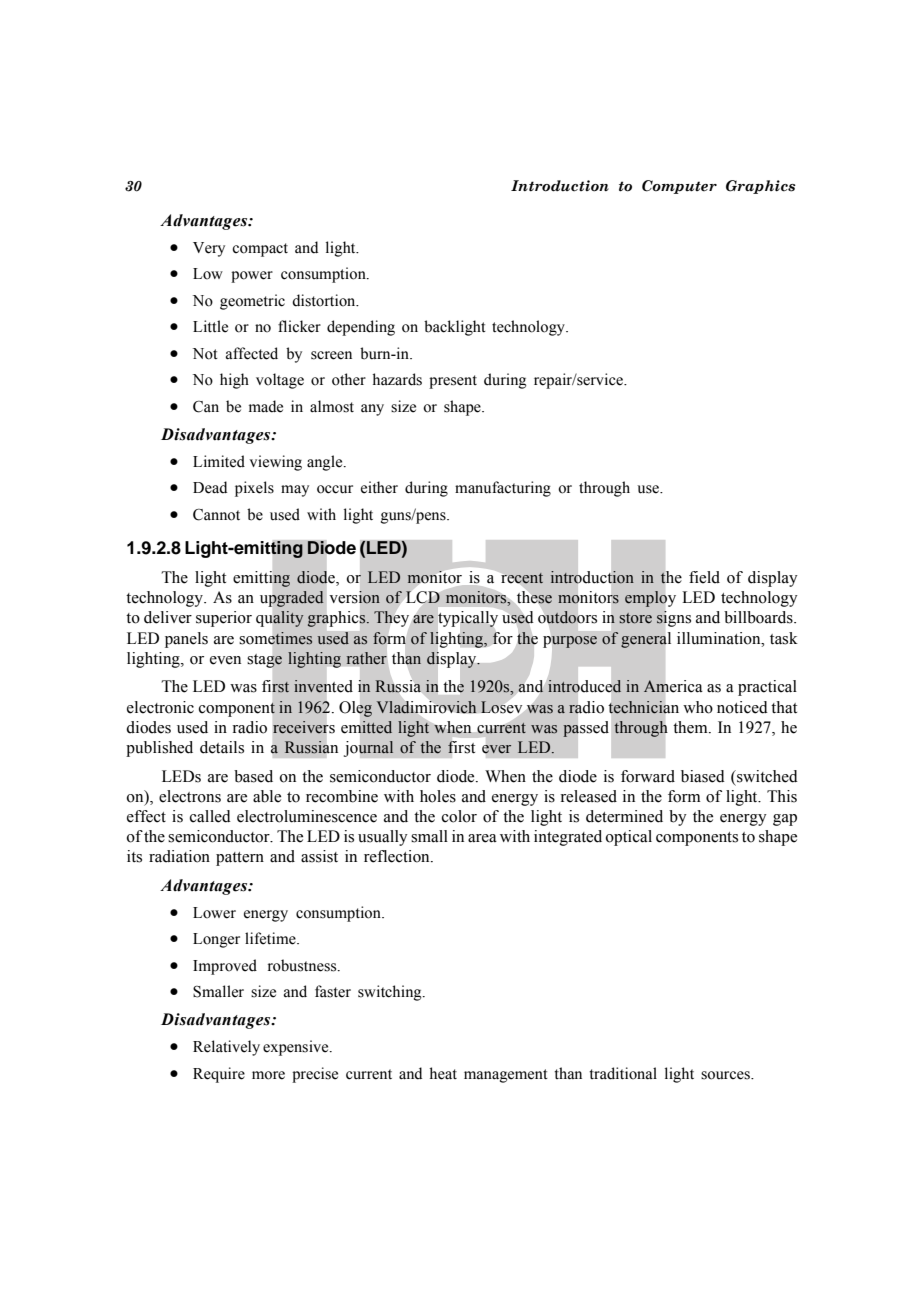  What do you see at coordinates (209, 249) in the screenshot?
I see `Very` at bounding box center [209, 249].
